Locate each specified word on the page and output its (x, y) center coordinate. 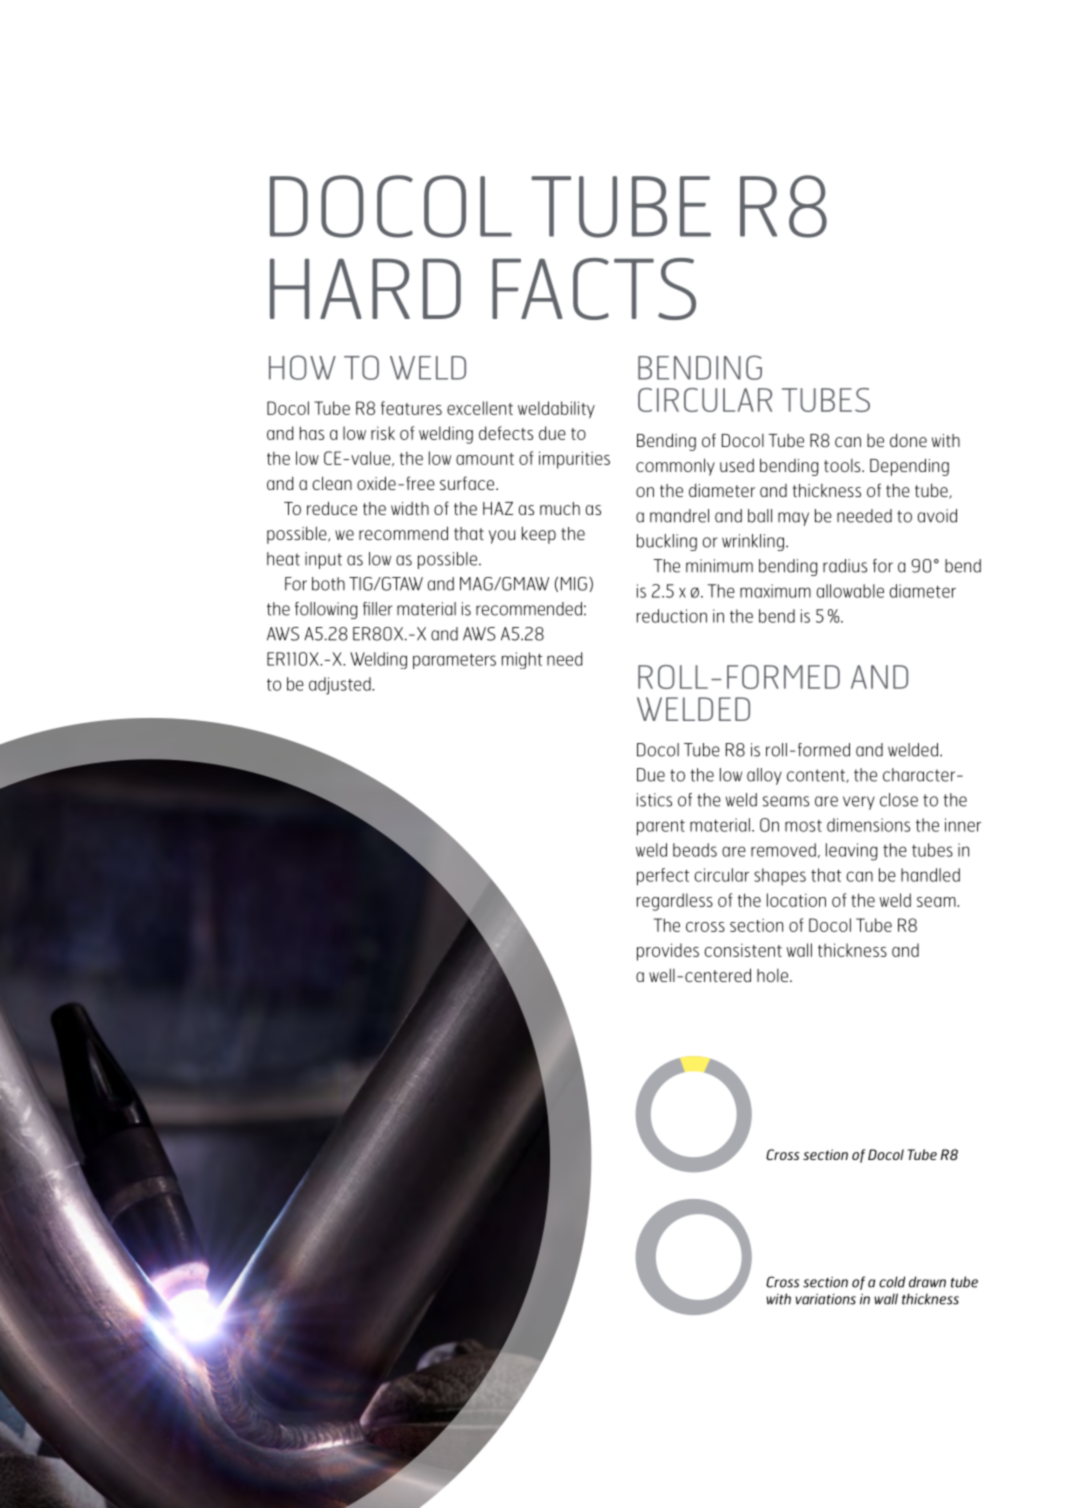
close (899, 800)
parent (661, 828)
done (908, 440)
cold (892, 1282)
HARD (365, 289)
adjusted (341, 686)
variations (826, 1299)
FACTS (594, 289)
